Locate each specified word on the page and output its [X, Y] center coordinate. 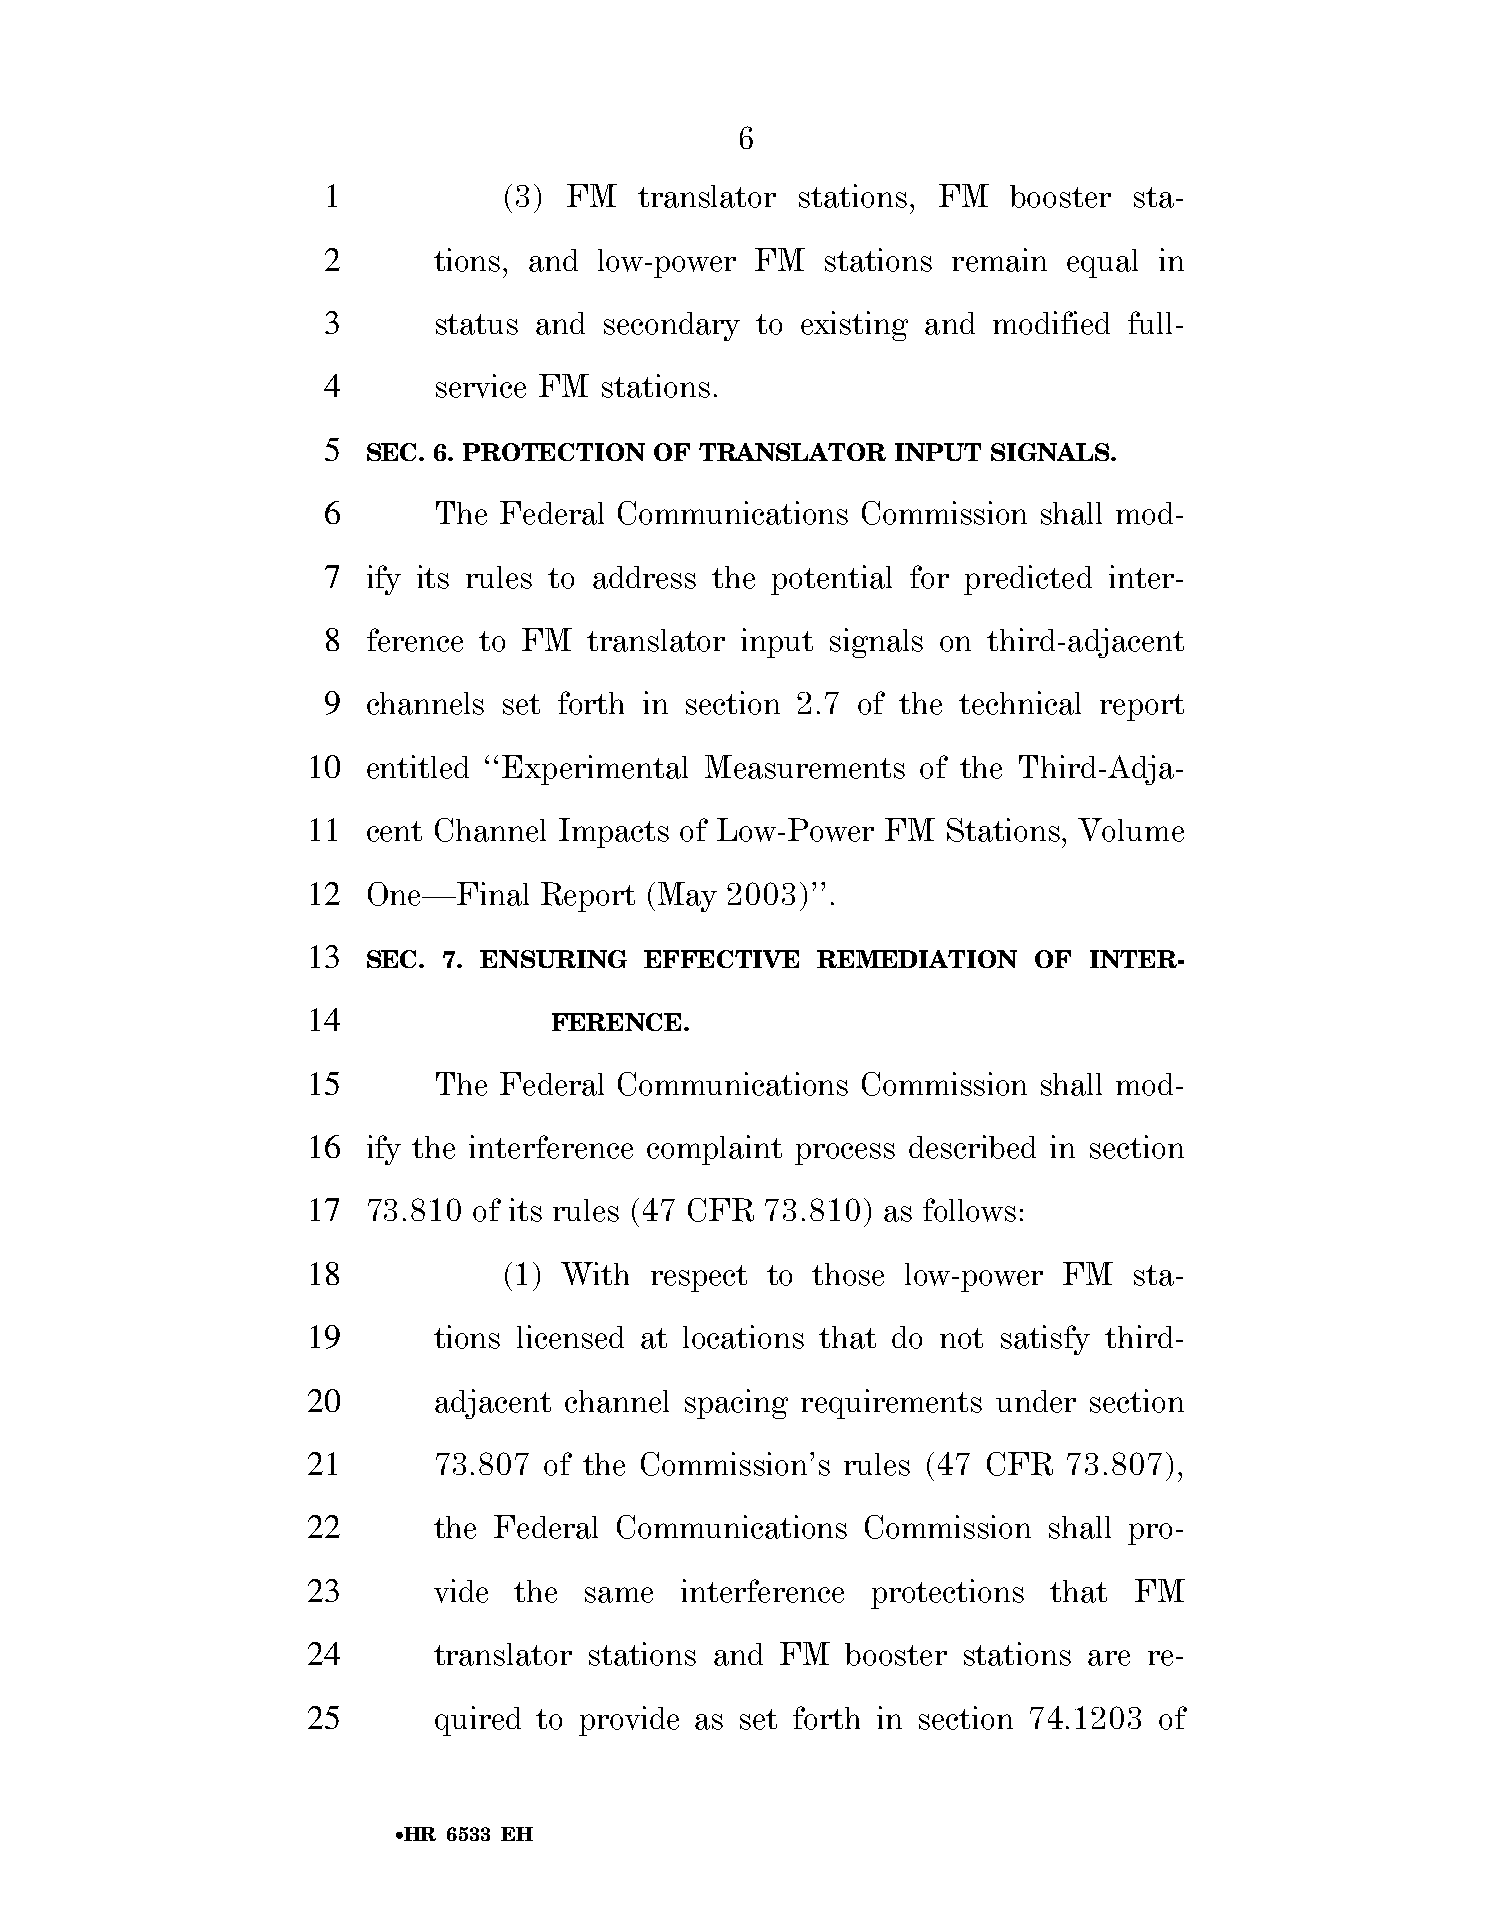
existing [854, 326]
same [619, 1595]
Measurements [805, 767]
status [477, 324]
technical [1020, 703]
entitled [418, 767]
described [972, 1147]
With [595, 1273]
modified [1051, 323]
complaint [714, 1150]
